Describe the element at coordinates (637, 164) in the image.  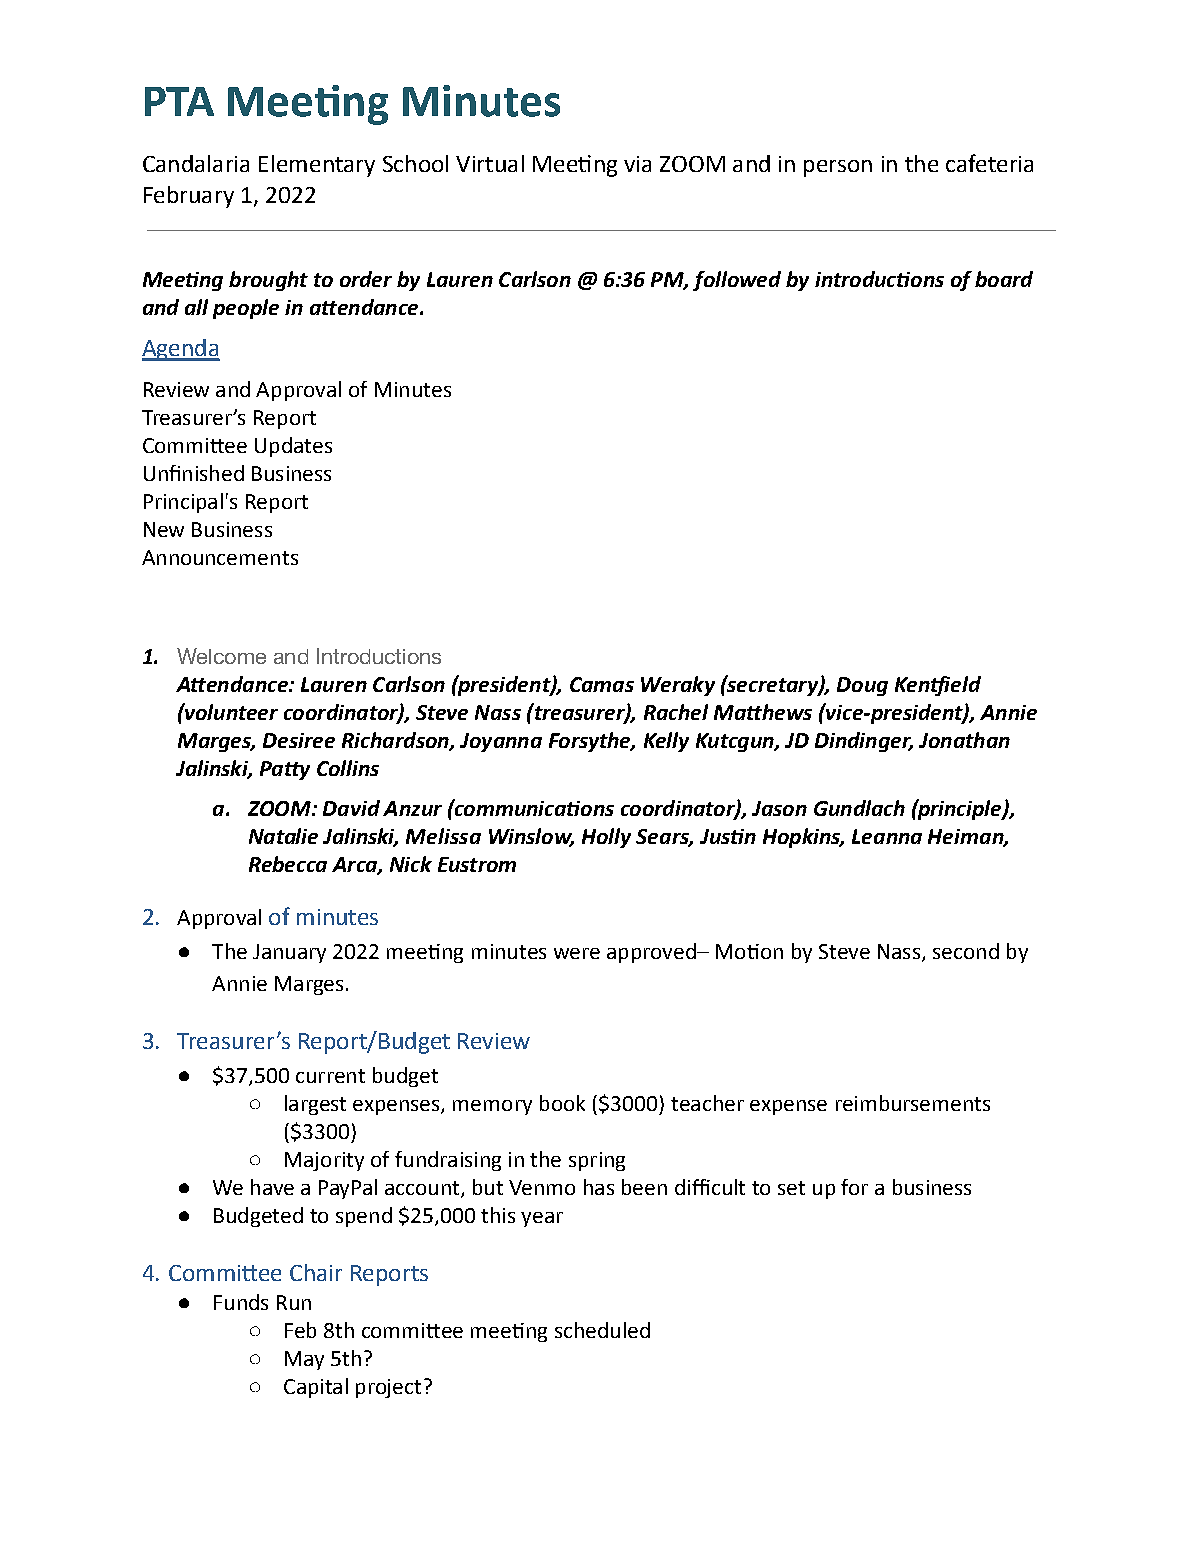
I see `via` at that location.
